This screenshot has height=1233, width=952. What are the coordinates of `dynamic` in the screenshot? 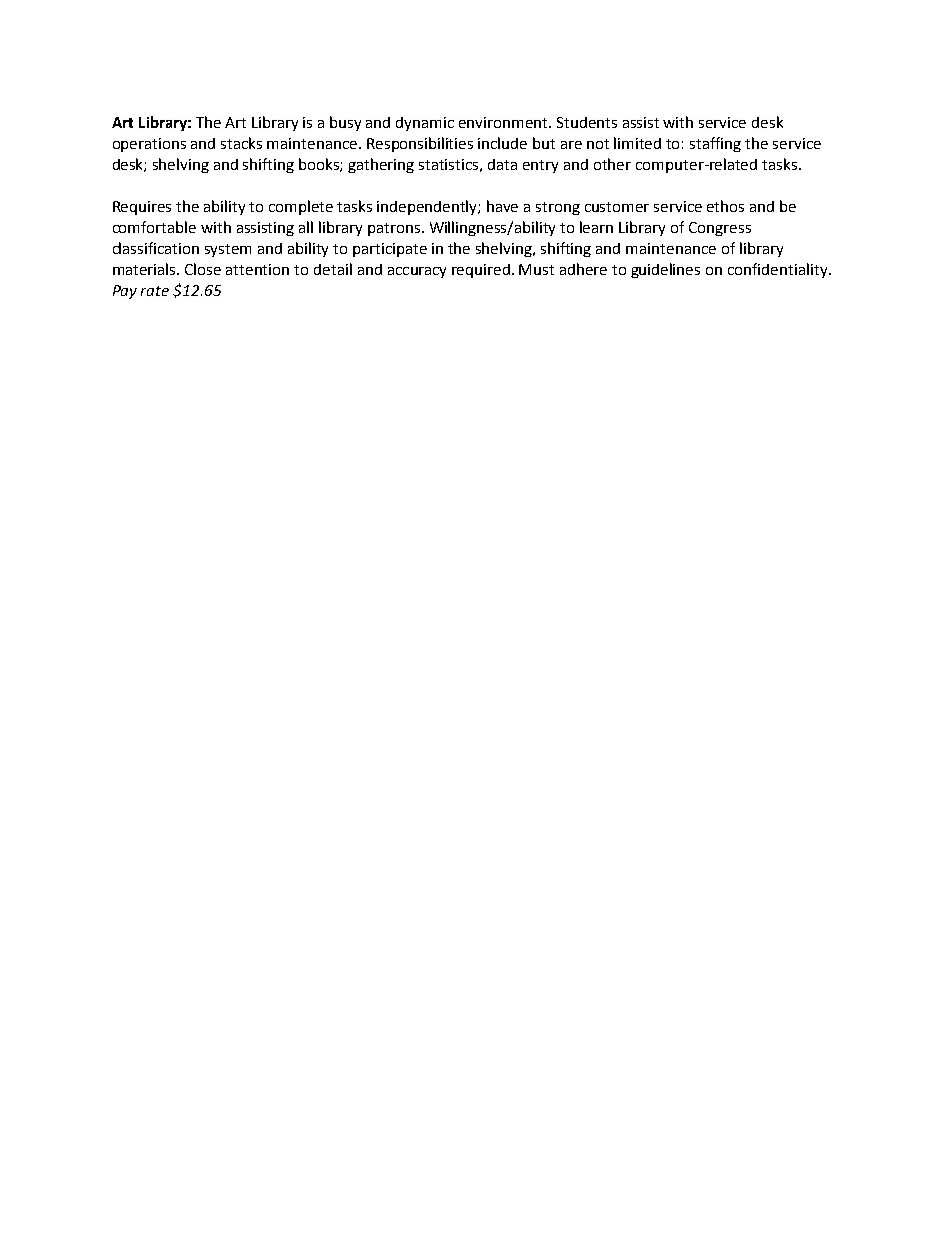 It's located at (425, 124).
